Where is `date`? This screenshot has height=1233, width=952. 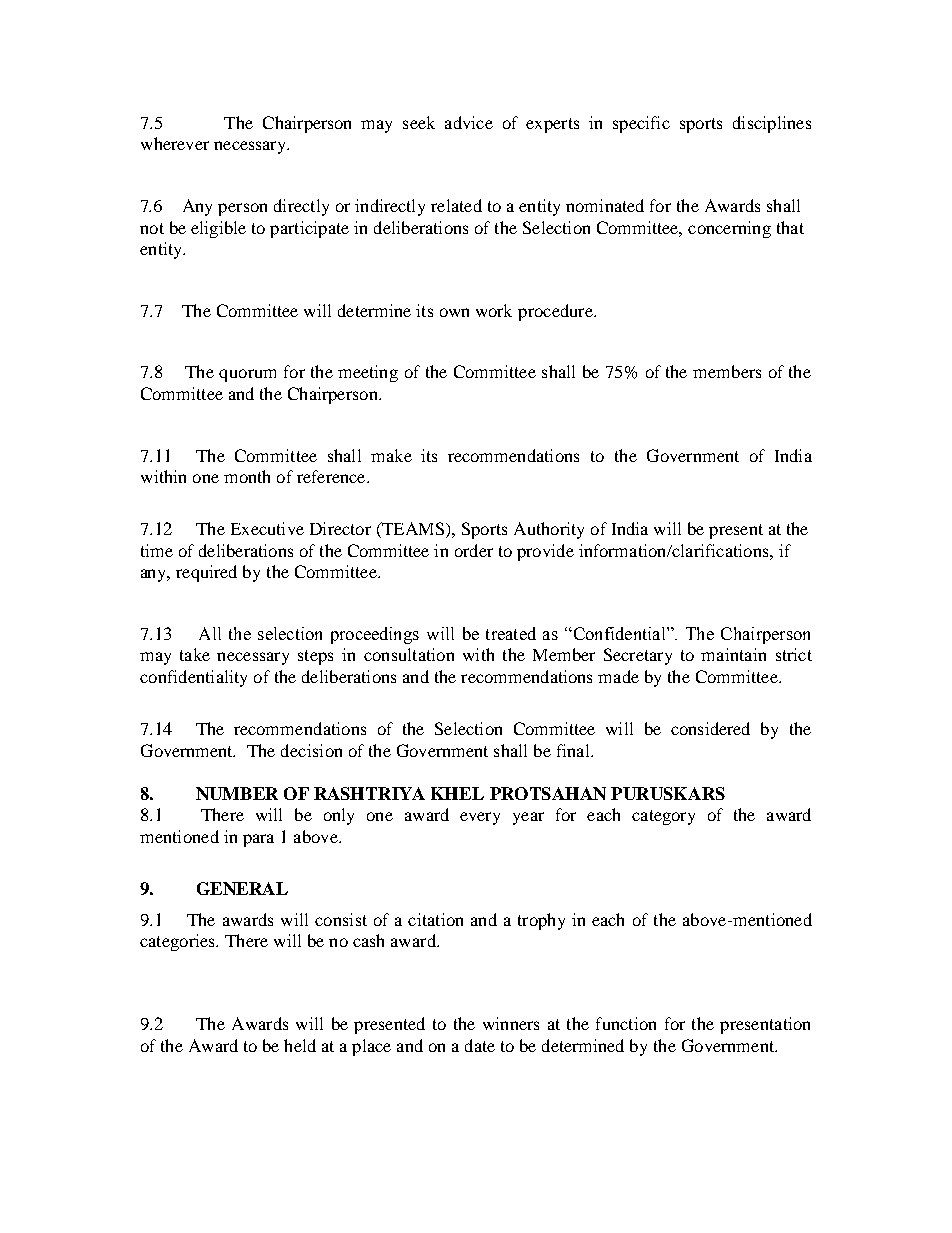 date is located at coordinates (480, 1045).
